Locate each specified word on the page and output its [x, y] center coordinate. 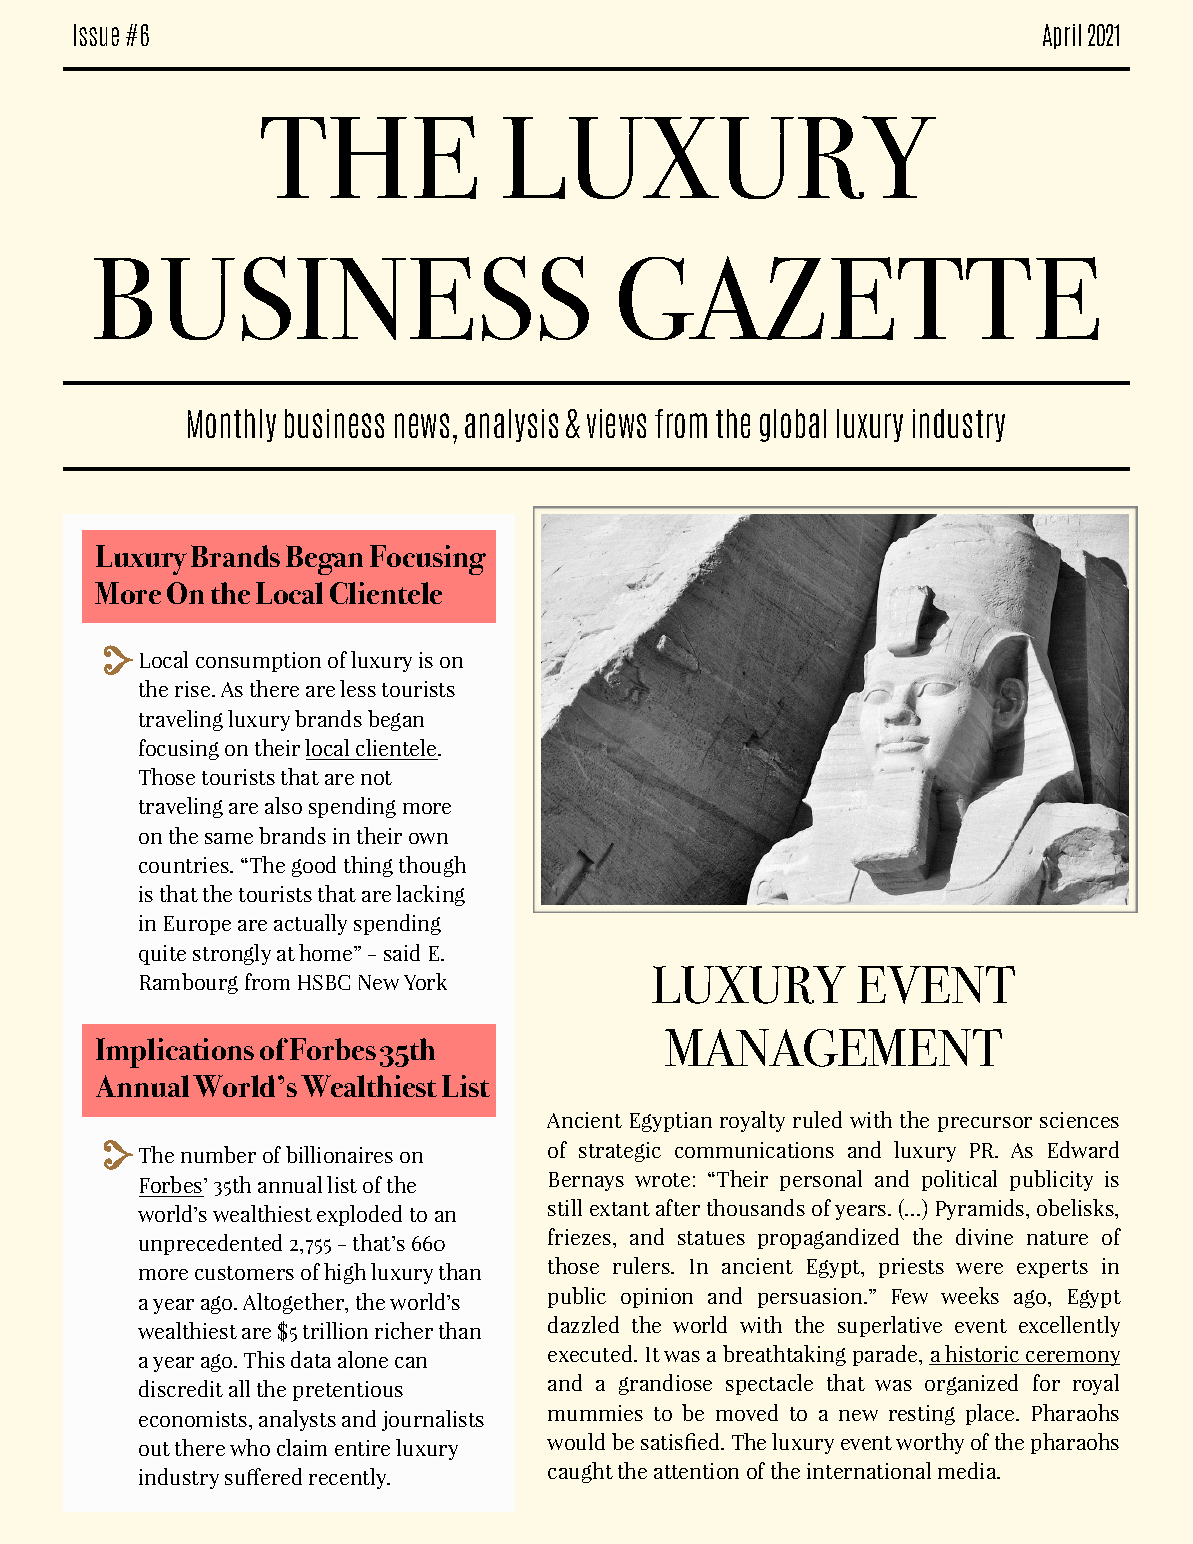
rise [194, 689]
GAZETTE [859, 298]
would [576, 1441]
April [1062, 36]
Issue [96, 35]
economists [193, 1419]
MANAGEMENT [833, 1048]
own [428, 838]
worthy [930, 1443]
